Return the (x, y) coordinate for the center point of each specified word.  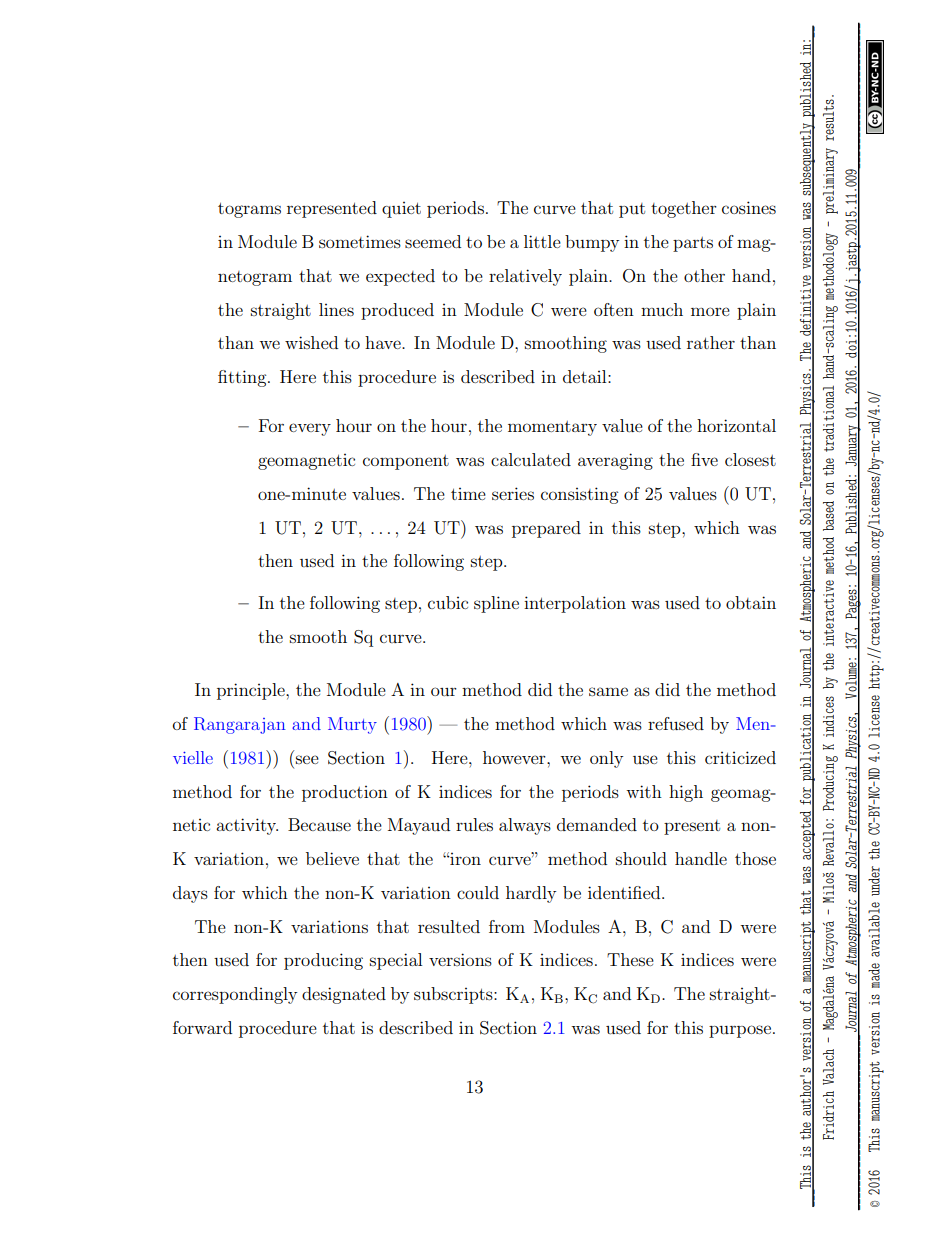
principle (252, 691)
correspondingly (235, 995)
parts (693, 244)
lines (336, 309)
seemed (433, 241)
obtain (751, 602)
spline (496, 604)
